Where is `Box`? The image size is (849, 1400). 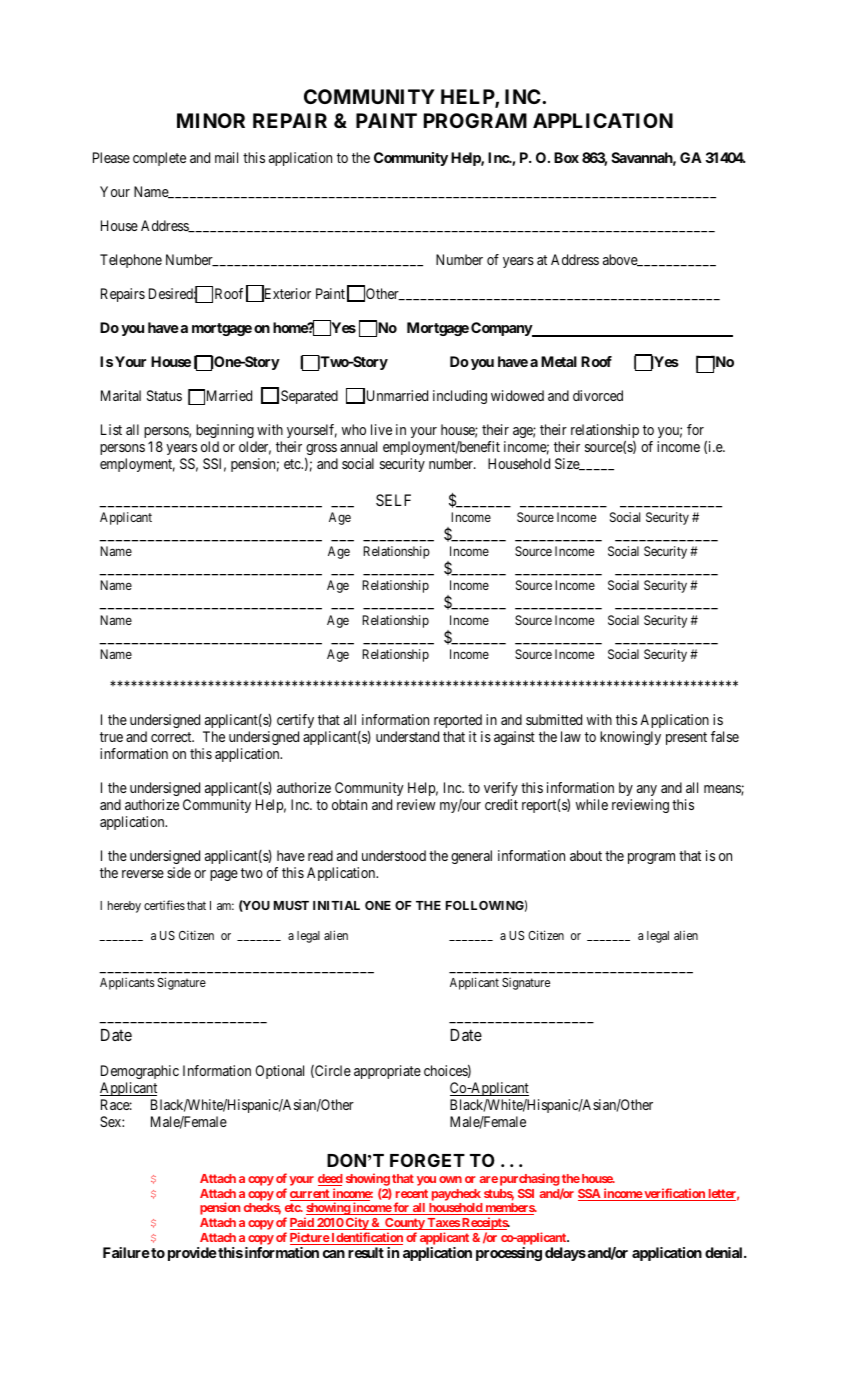
Box is located at coordinates (566, 157).
